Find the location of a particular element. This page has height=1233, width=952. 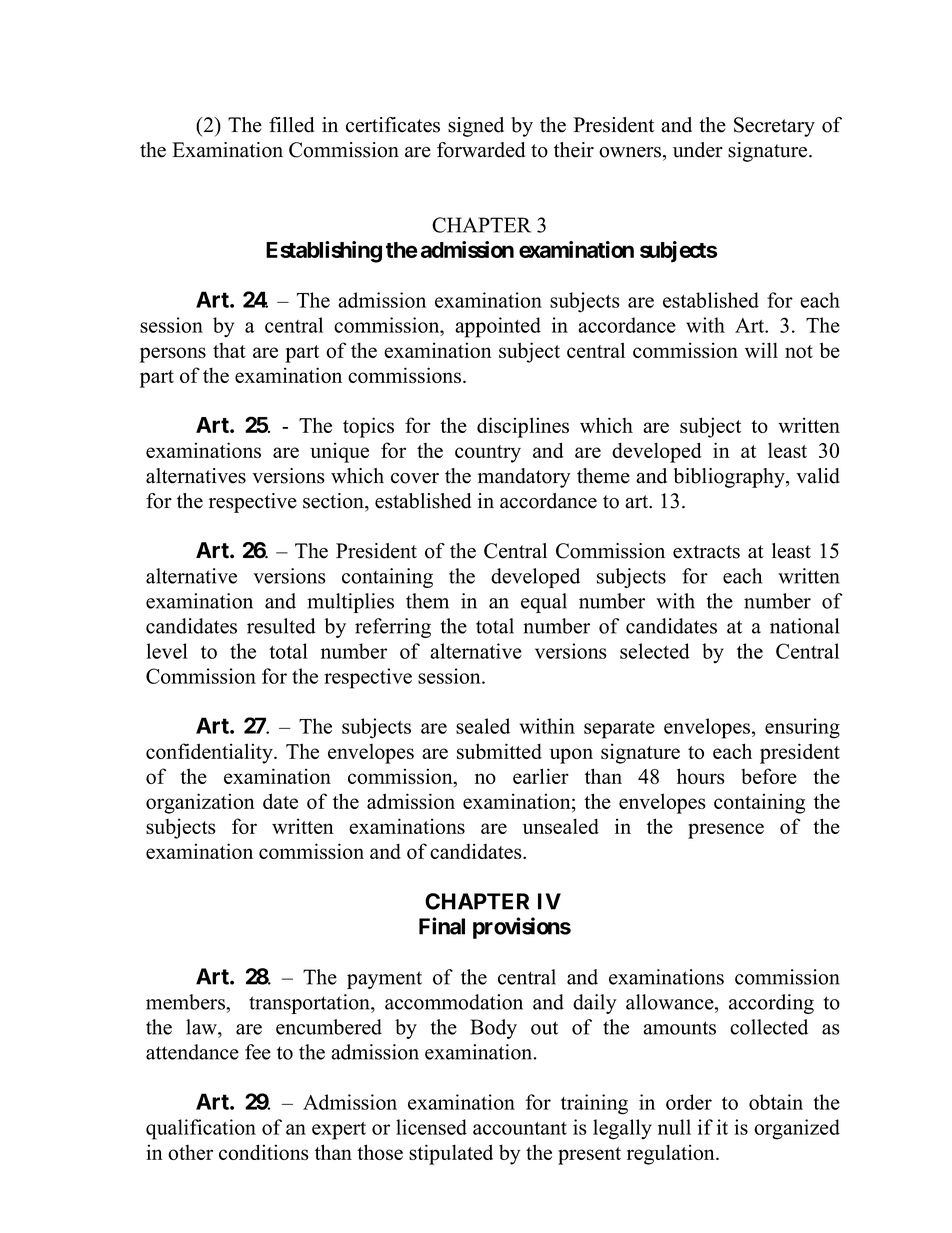

obtain is located at coordinates (776, 1102).
